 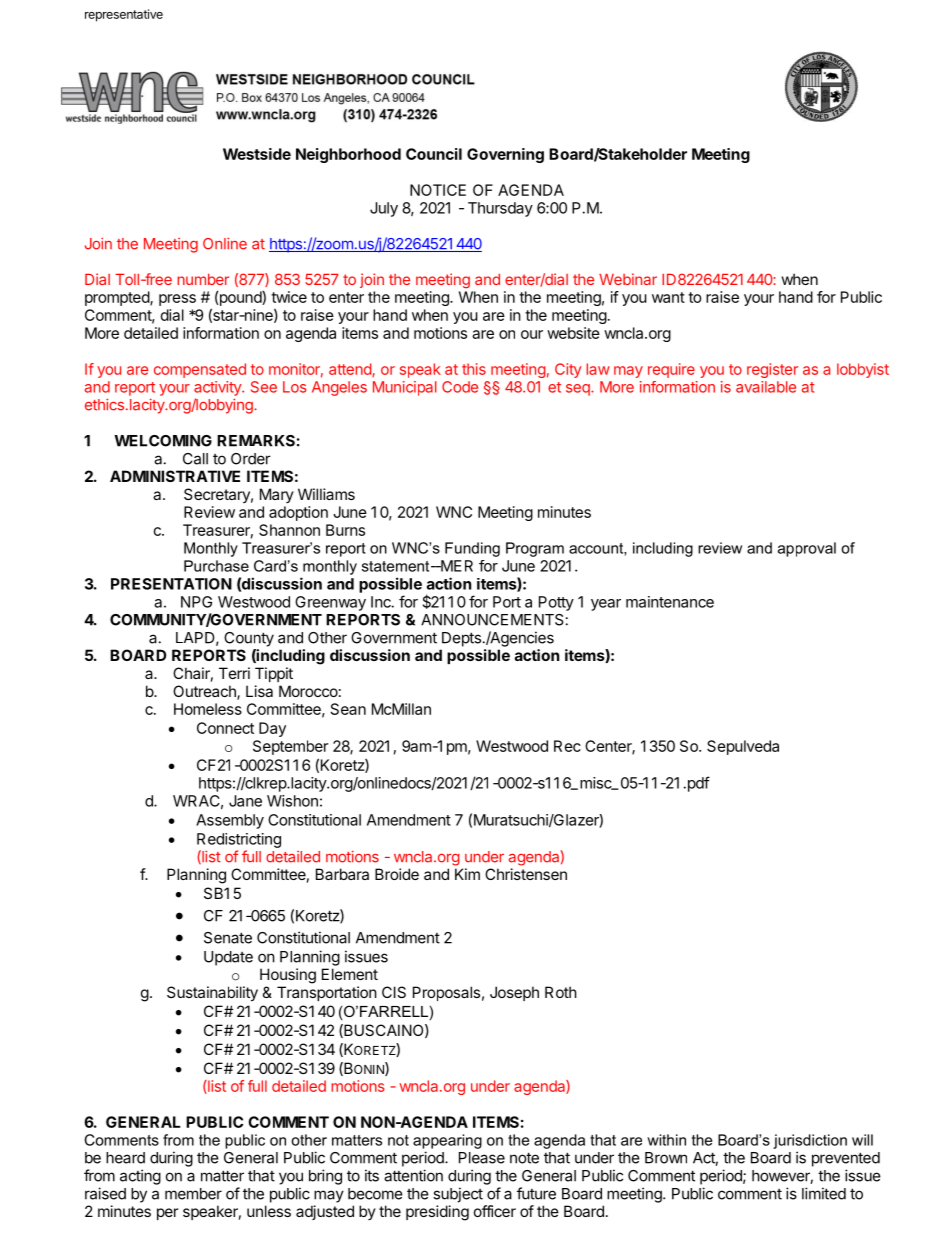 I want to click on number, so click(x=203, y=279).
